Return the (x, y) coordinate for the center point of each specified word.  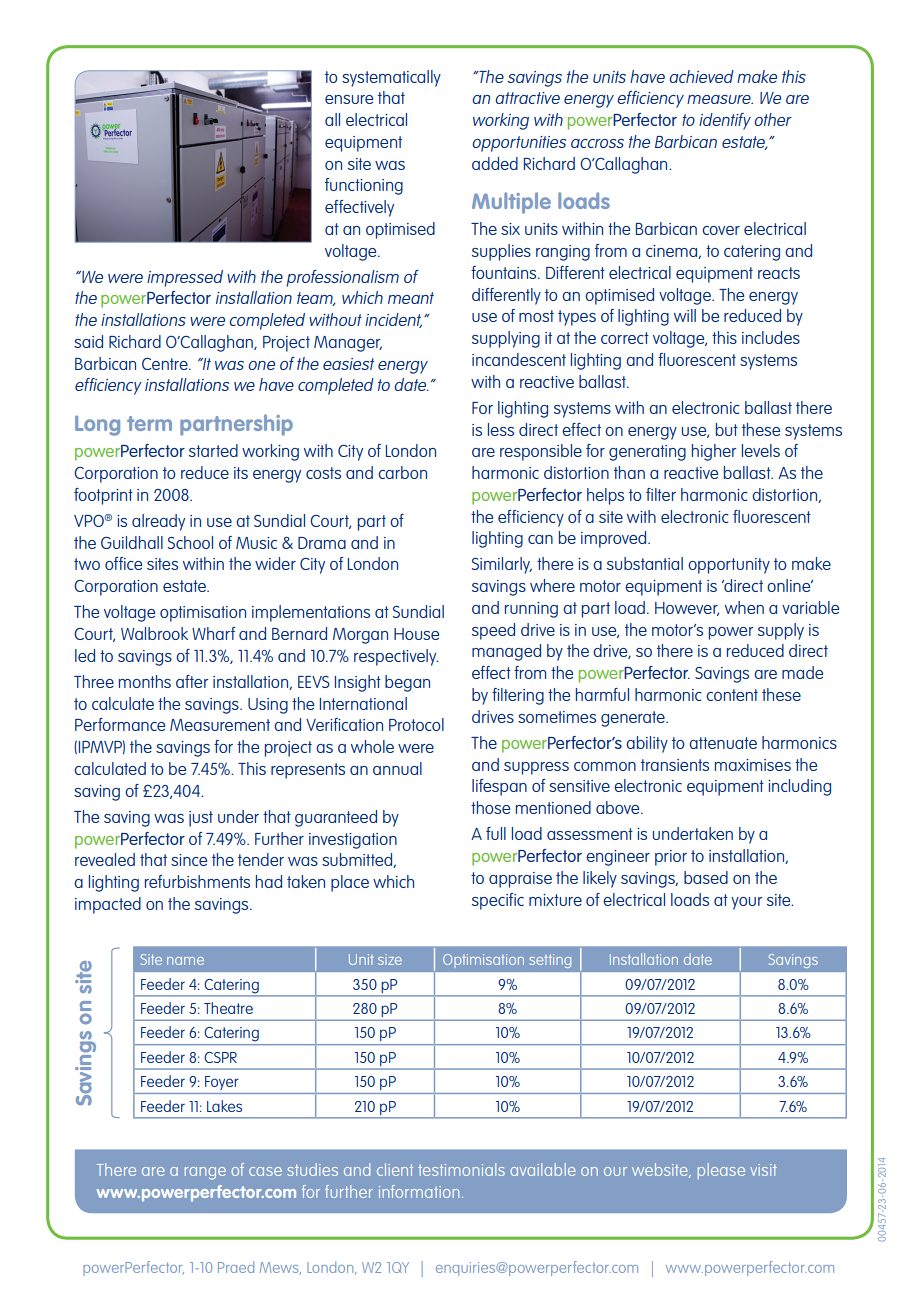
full (496, 833)
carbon (402, 472)
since (189, 860)
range (205, 1173)
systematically (391, 78)
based (706, 877)
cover (721, 230)
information (419, 1191)
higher (714, 452)
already (158, 522)
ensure (349, 99)
